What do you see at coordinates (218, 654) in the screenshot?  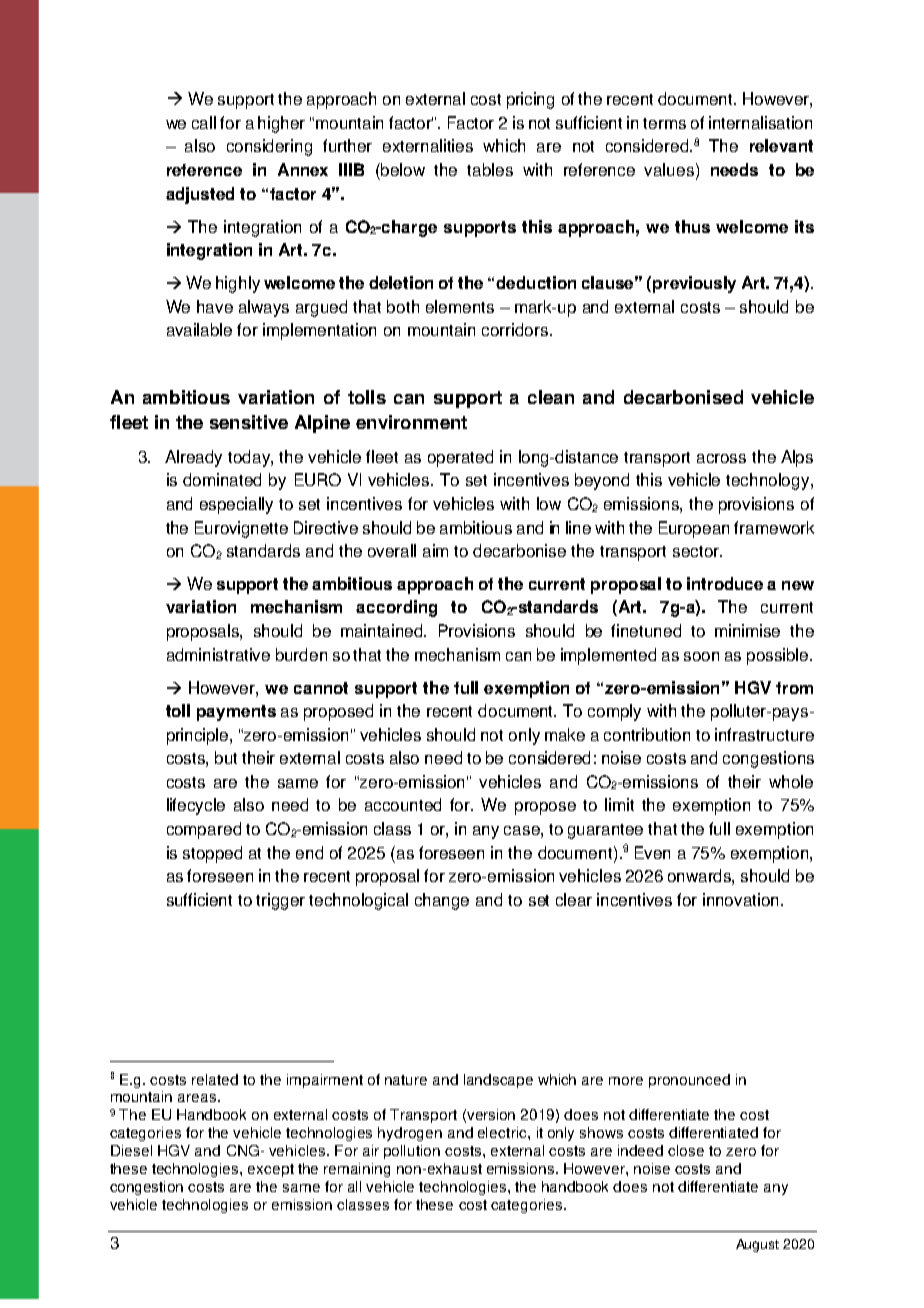 I see `administrative` at bounding box center [218, 654].
